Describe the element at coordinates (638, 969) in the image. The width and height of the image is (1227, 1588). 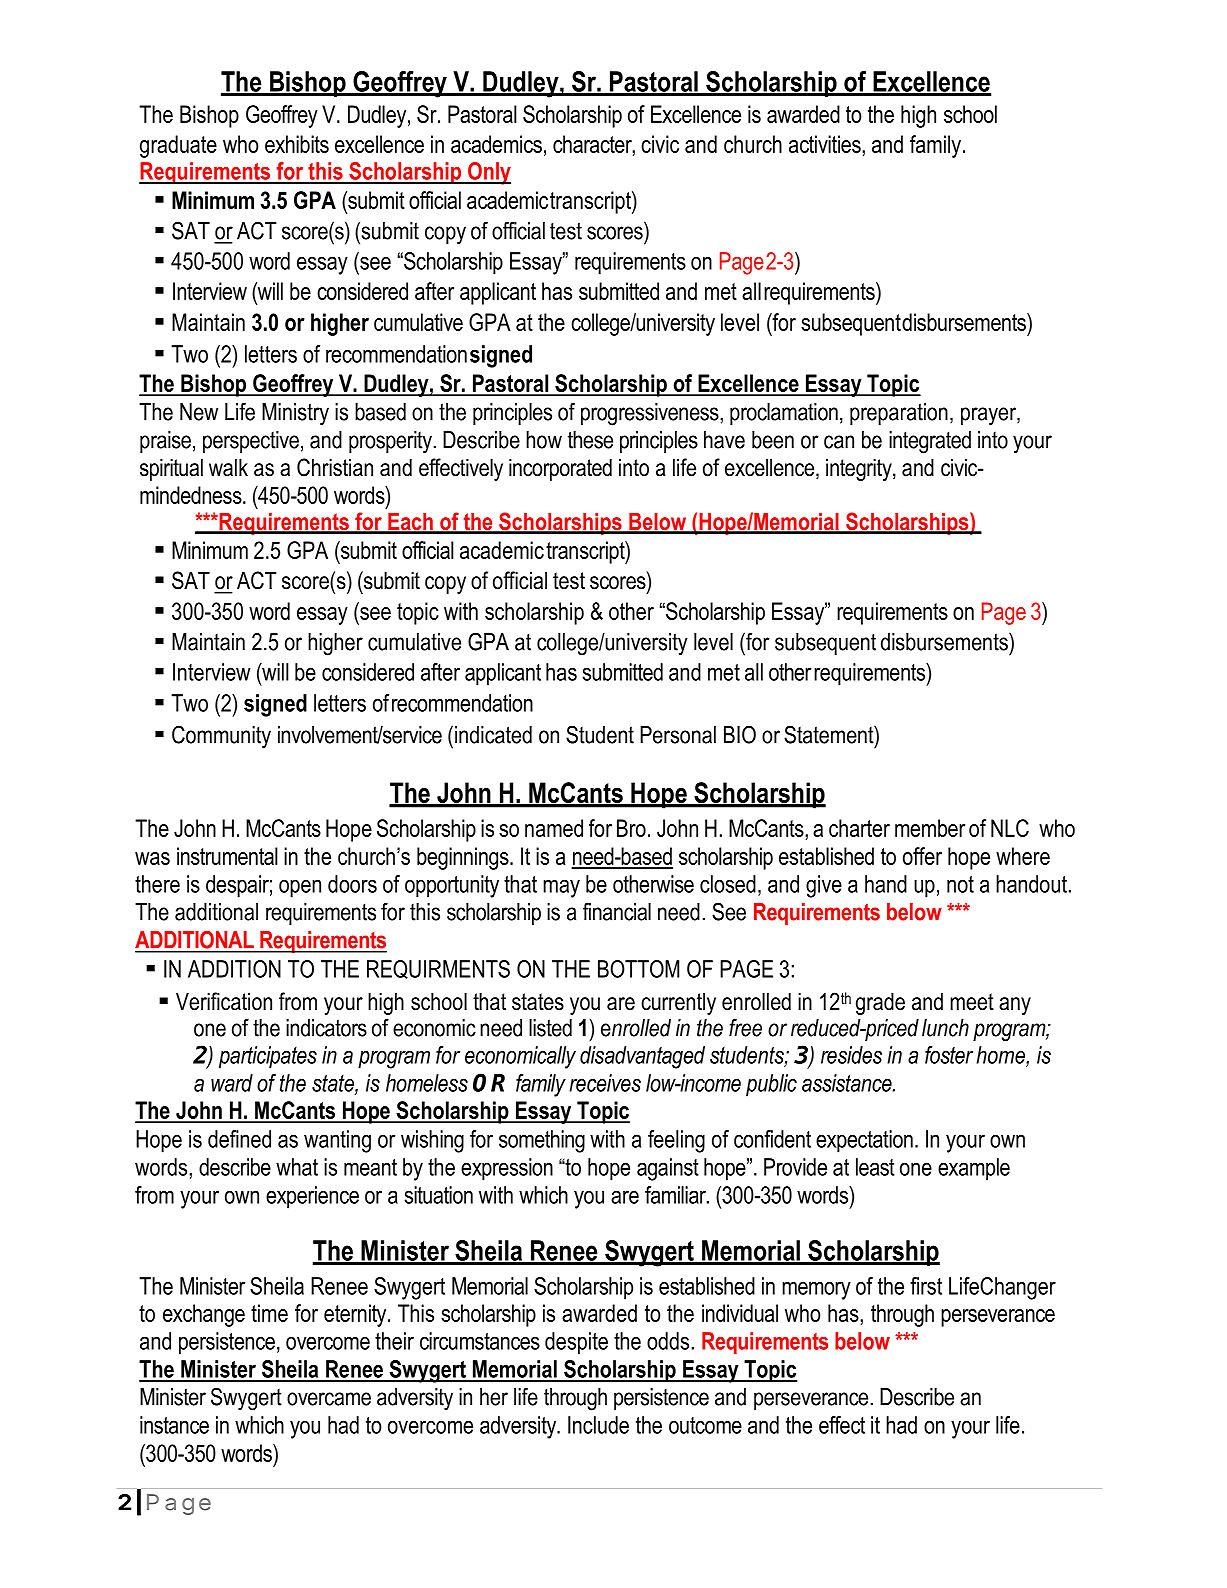
I see `BOTTOM` at that location.
